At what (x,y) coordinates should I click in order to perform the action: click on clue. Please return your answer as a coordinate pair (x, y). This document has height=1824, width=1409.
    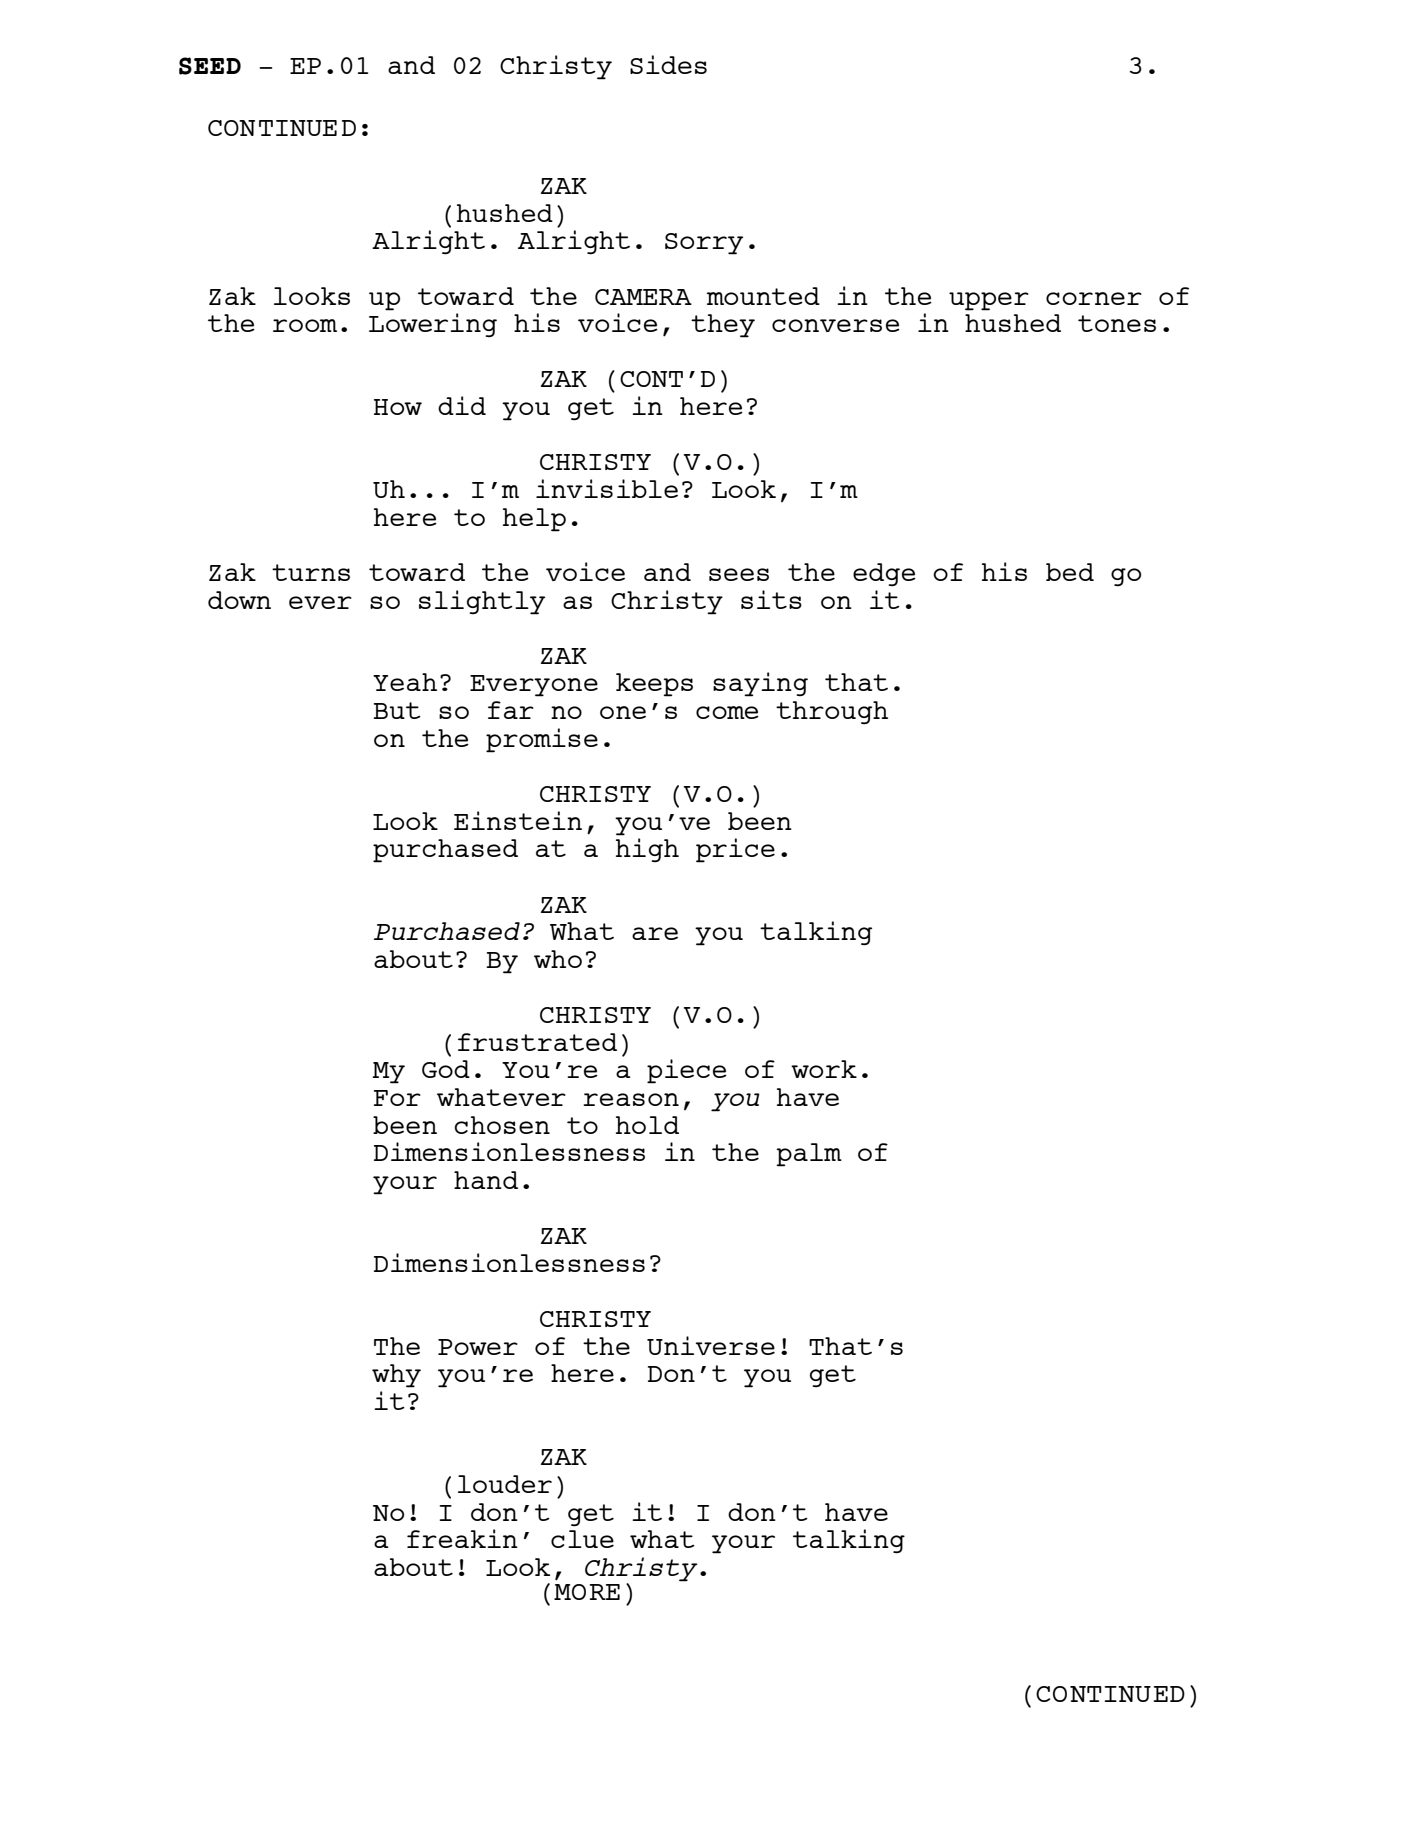
    Looking at the image, I should click on (582, 1539).
